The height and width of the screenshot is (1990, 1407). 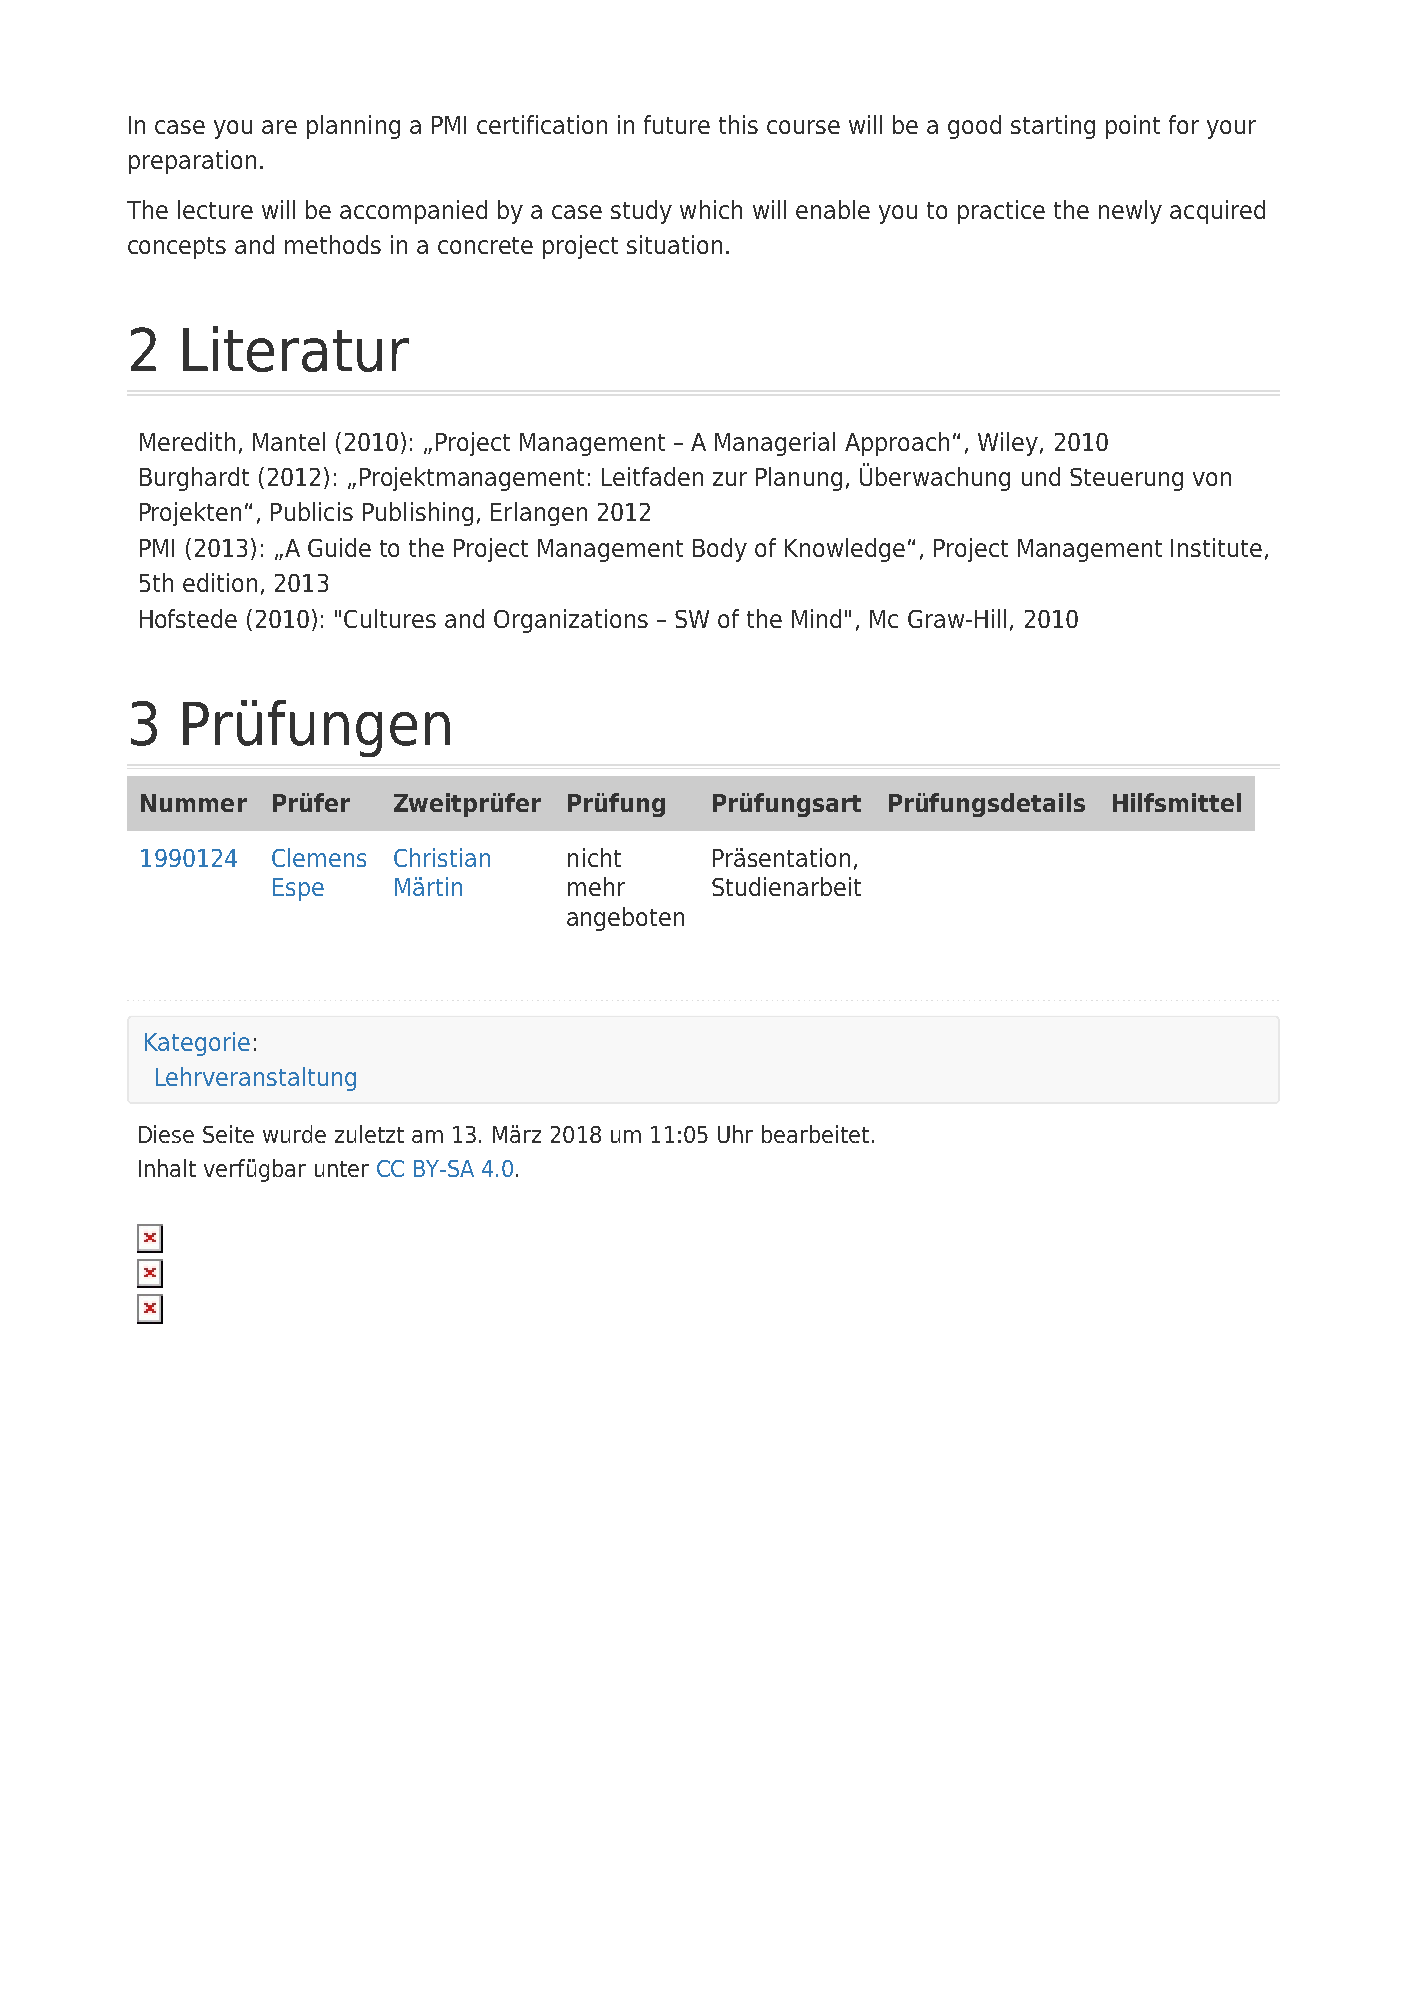 What do you see at coordinates (816, 618) in the screenshot?
I see `Mind` at bounding box center [816, 618].
